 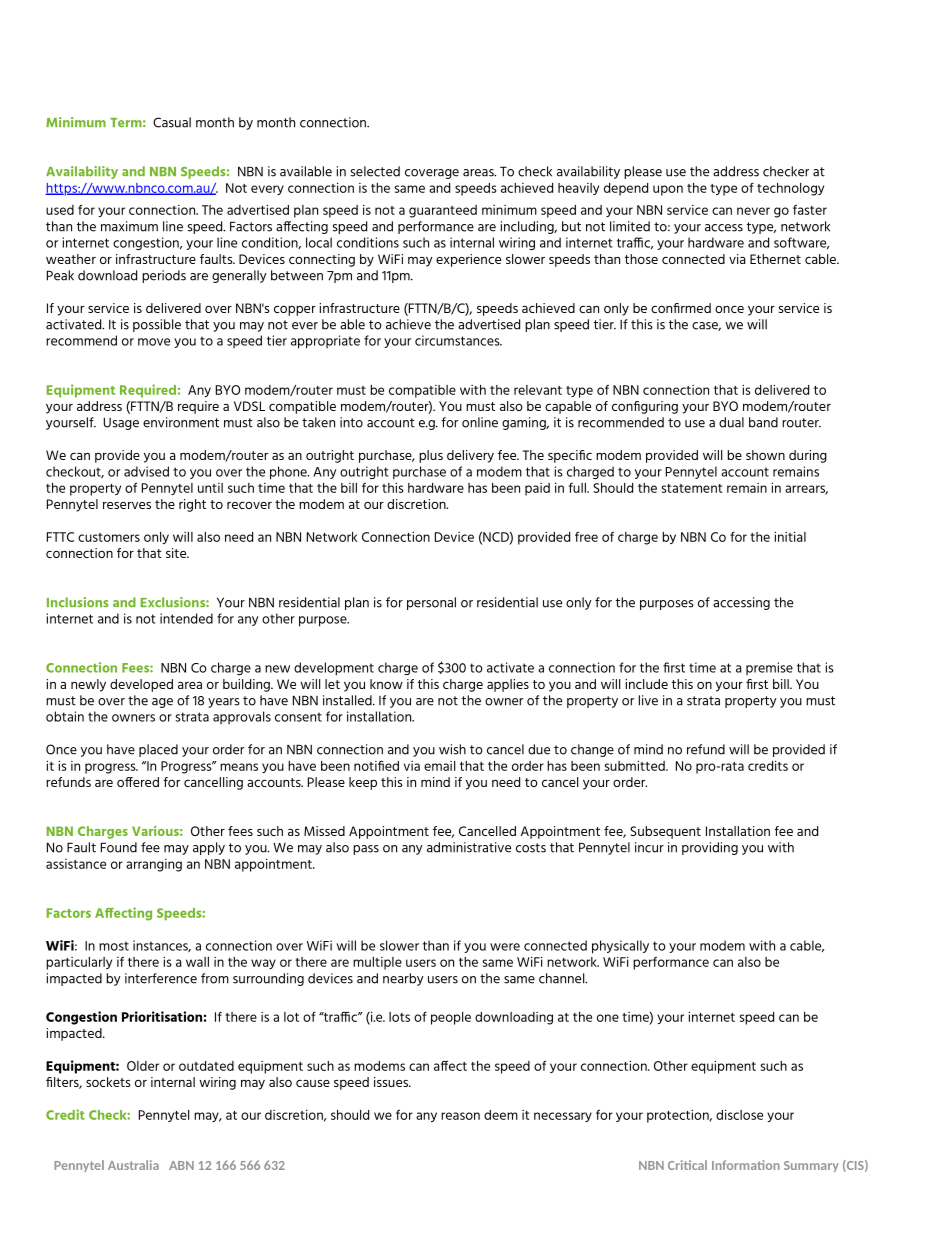 What do you see at coordinates (177, 553) in the page?
I see `site` at bounding box center [177, 553].
